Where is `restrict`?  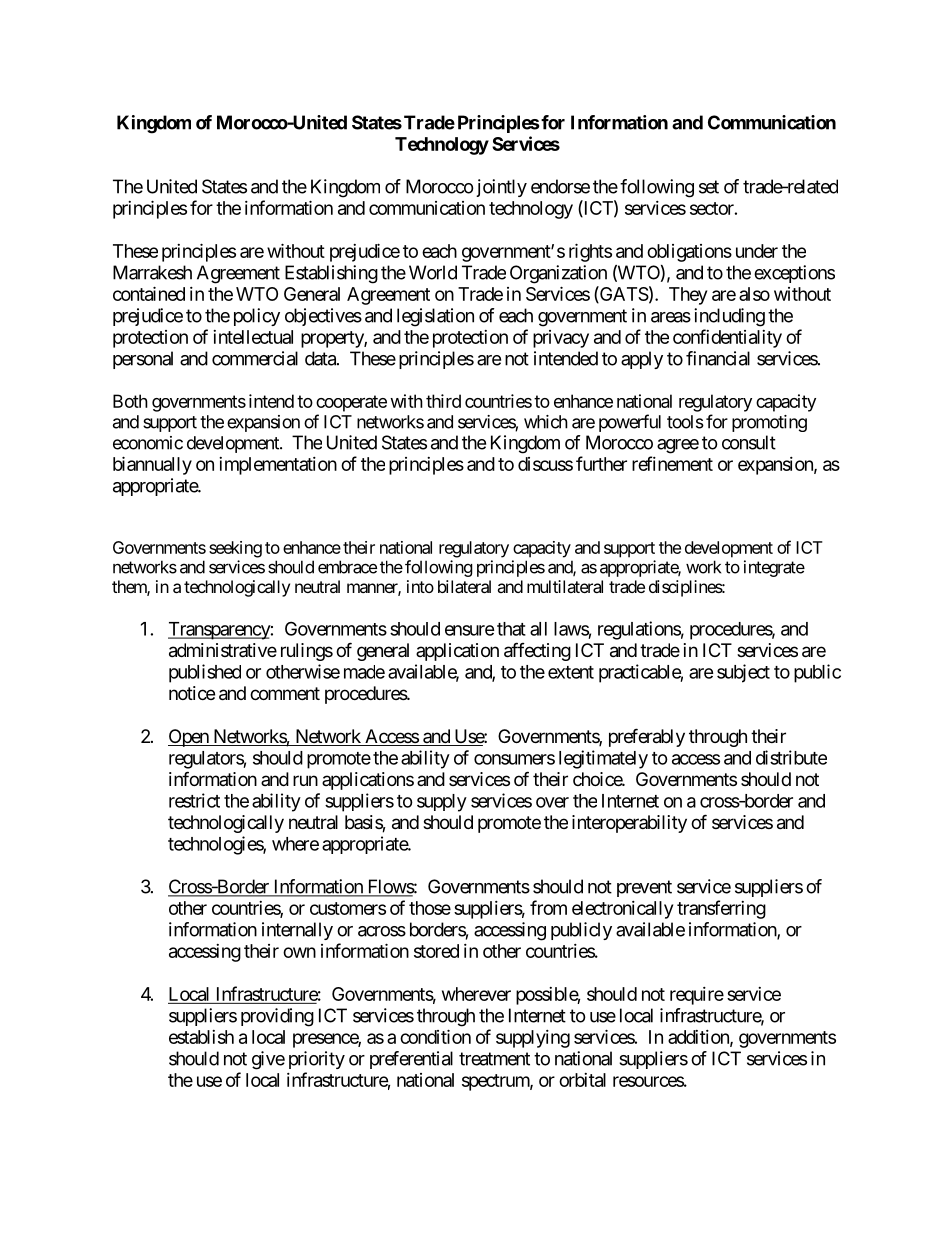 restrict is located at coordinates (194, 800).
